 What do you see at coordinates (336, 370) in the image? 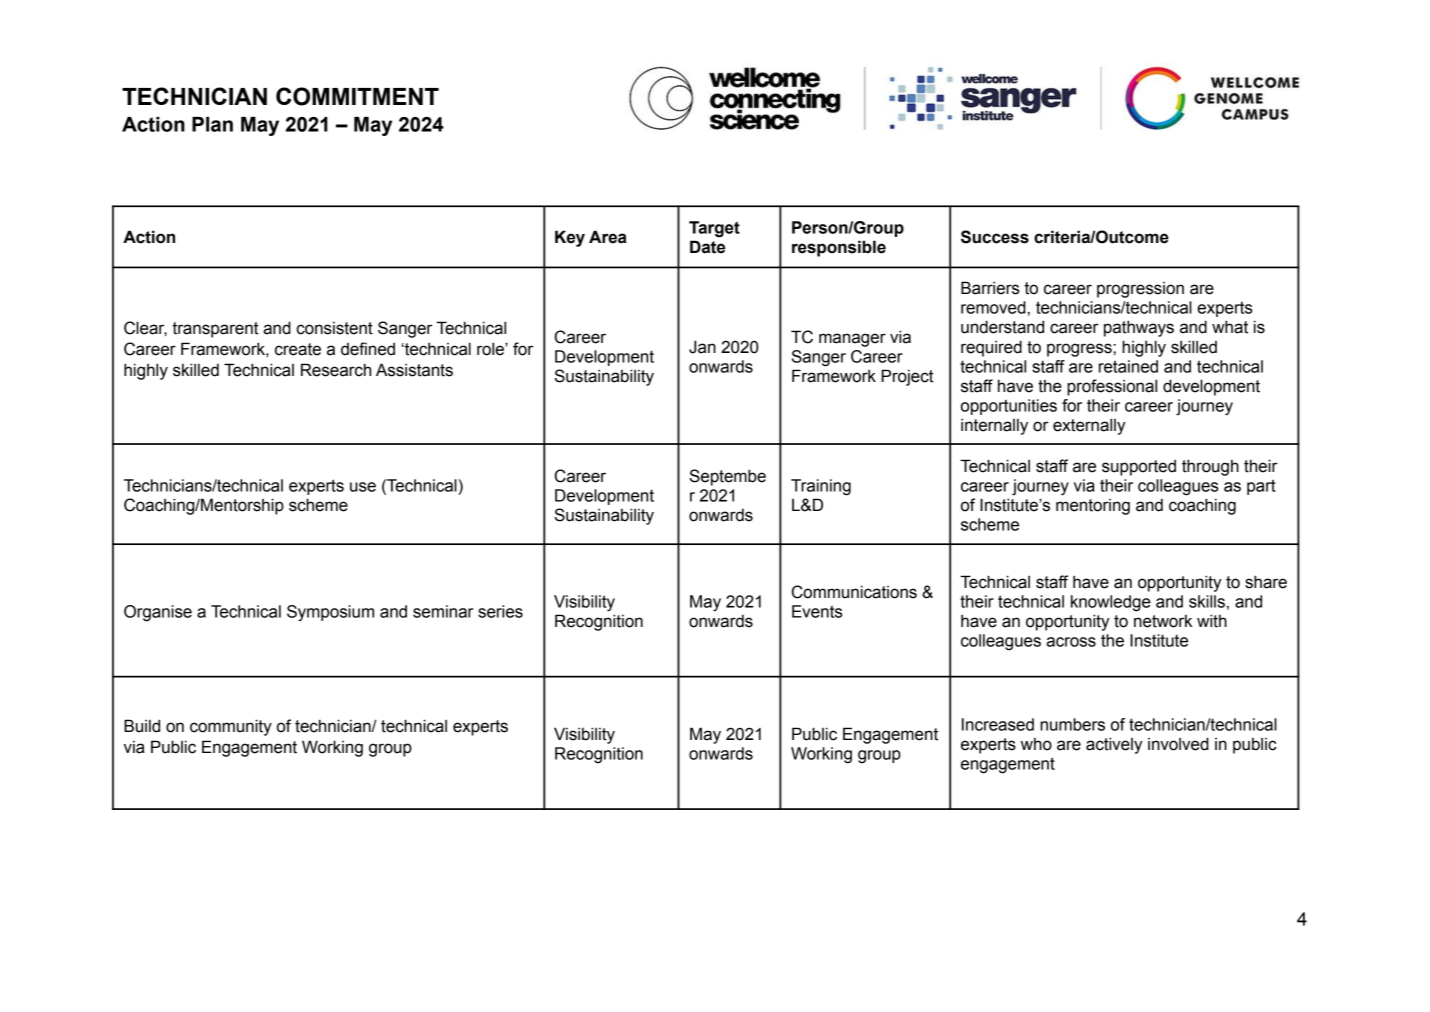
I see `Research` at bounding box center [336, 370].
